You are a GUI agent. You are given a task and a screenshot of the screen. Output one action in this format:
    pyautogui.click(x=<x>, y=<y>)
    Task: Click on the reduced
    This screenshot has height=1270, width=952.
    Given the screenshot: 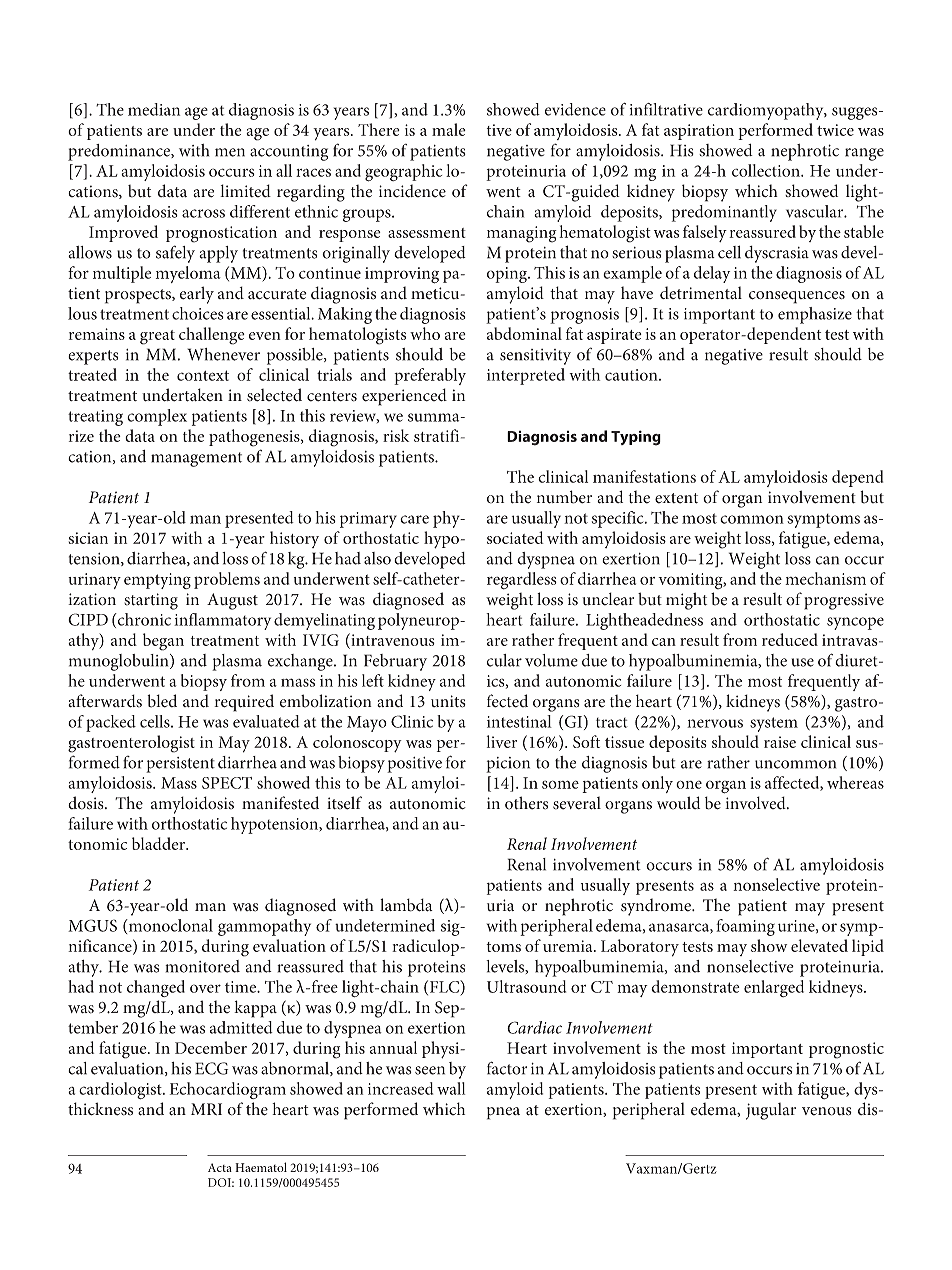 What is the action you would take?
    pyautogui.click(x=790, y=639)
